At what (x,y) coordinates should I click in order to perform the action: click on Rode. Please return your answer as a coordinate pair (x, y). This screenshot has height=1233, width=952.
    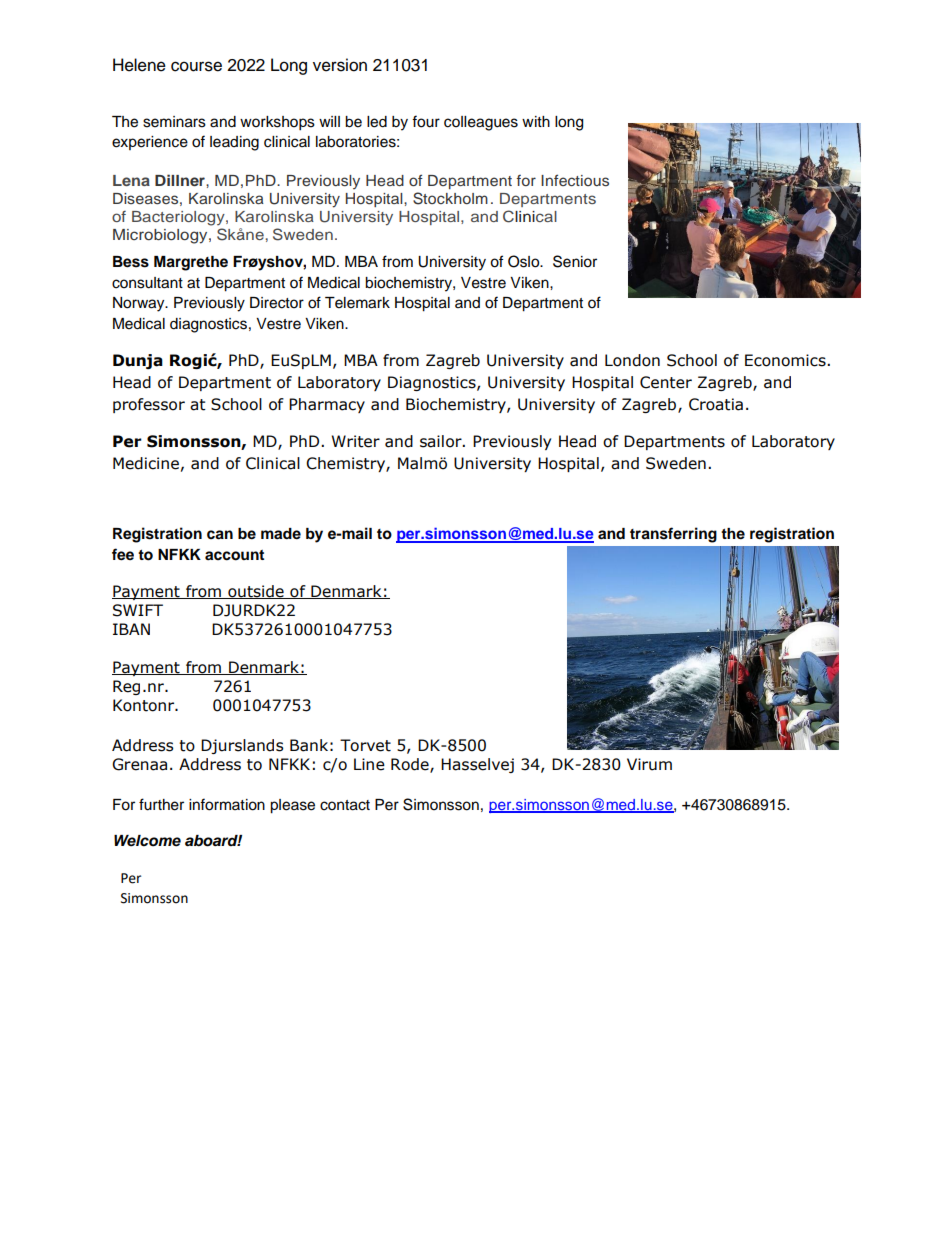
    Looking at the image, I should click on (411, 765).
